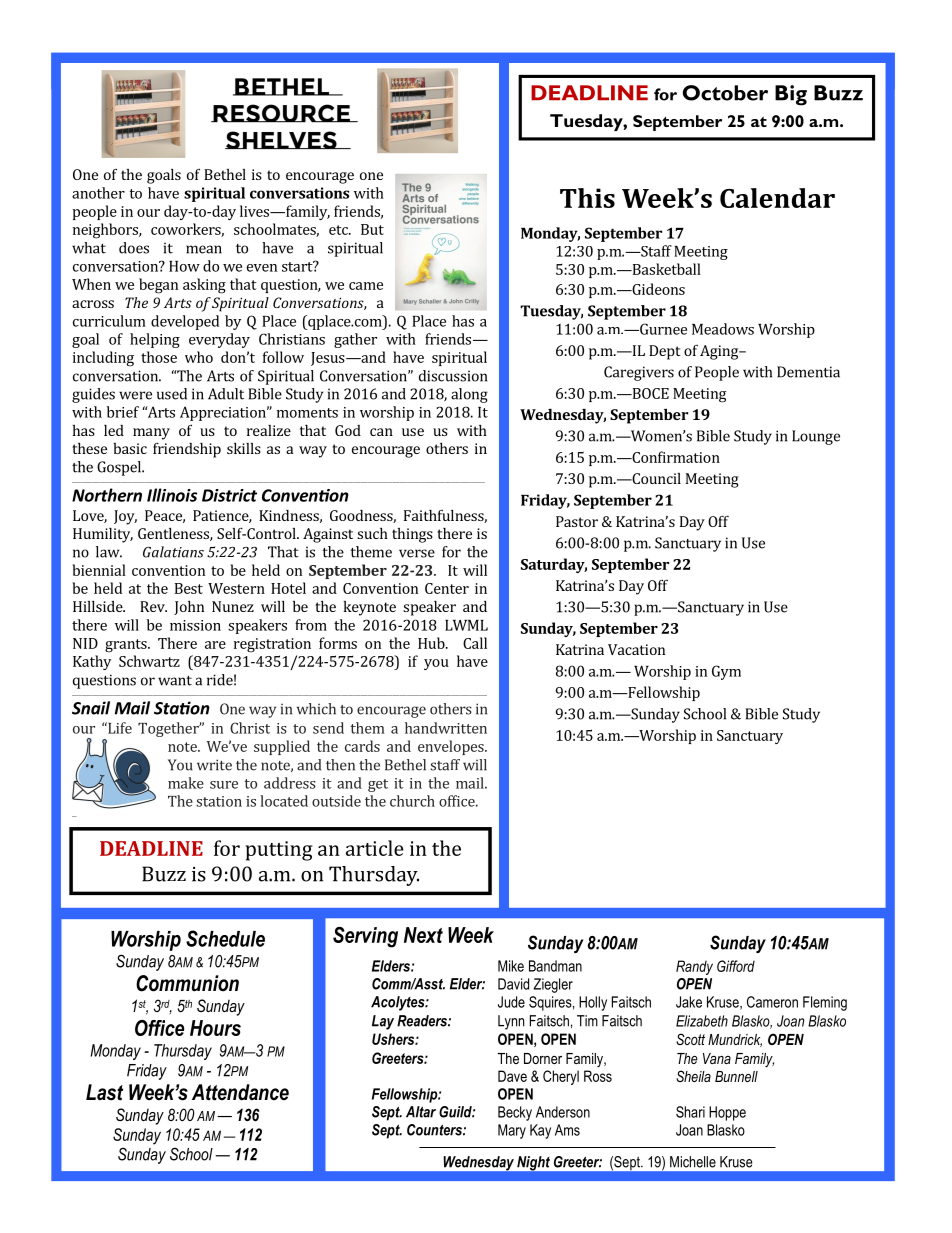  What do you see at coordinates (98, 193) in the screenshot?
I see `another` at bounding box center [98, 193].
